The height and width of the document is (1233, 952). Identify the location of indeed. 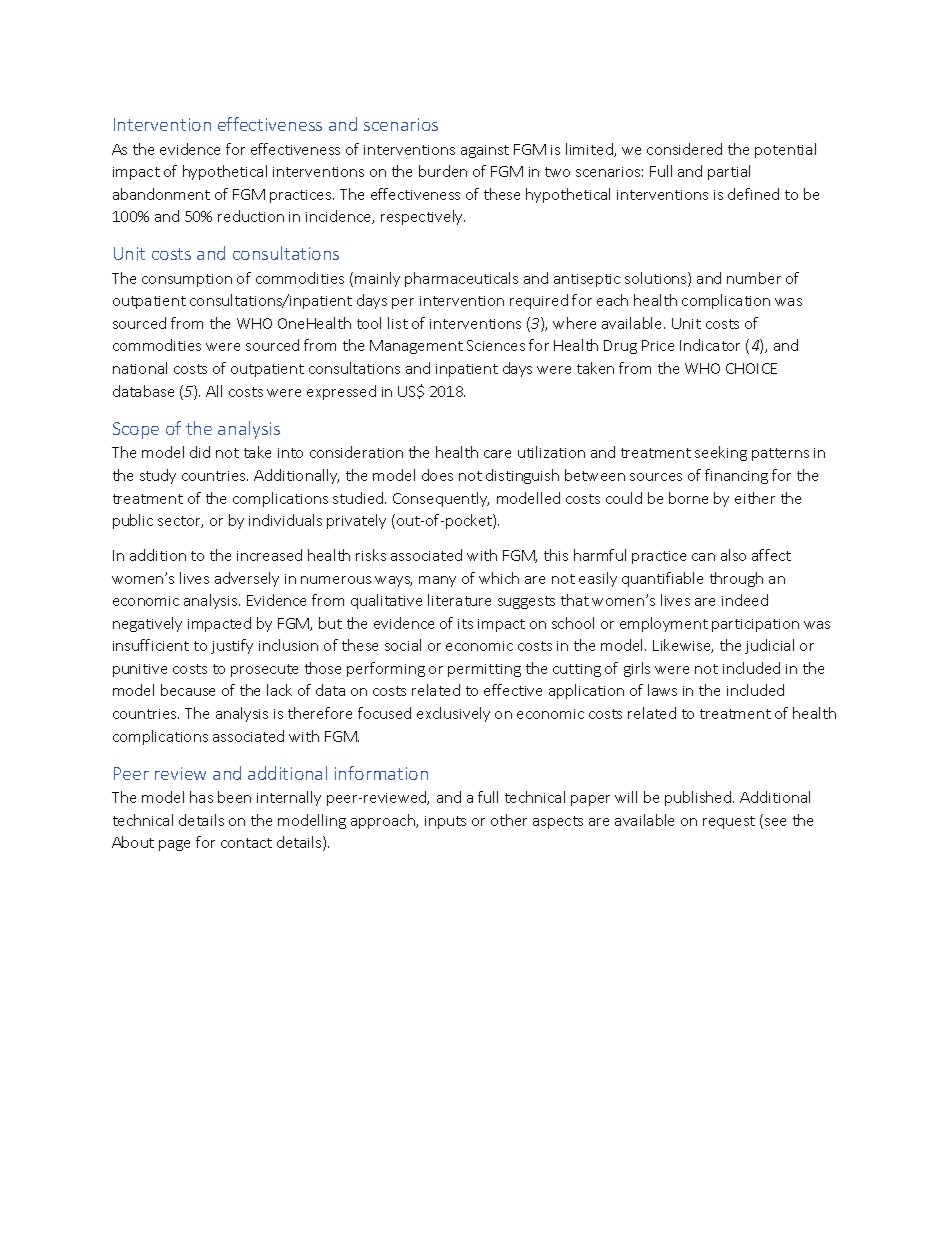
(745, 600).
